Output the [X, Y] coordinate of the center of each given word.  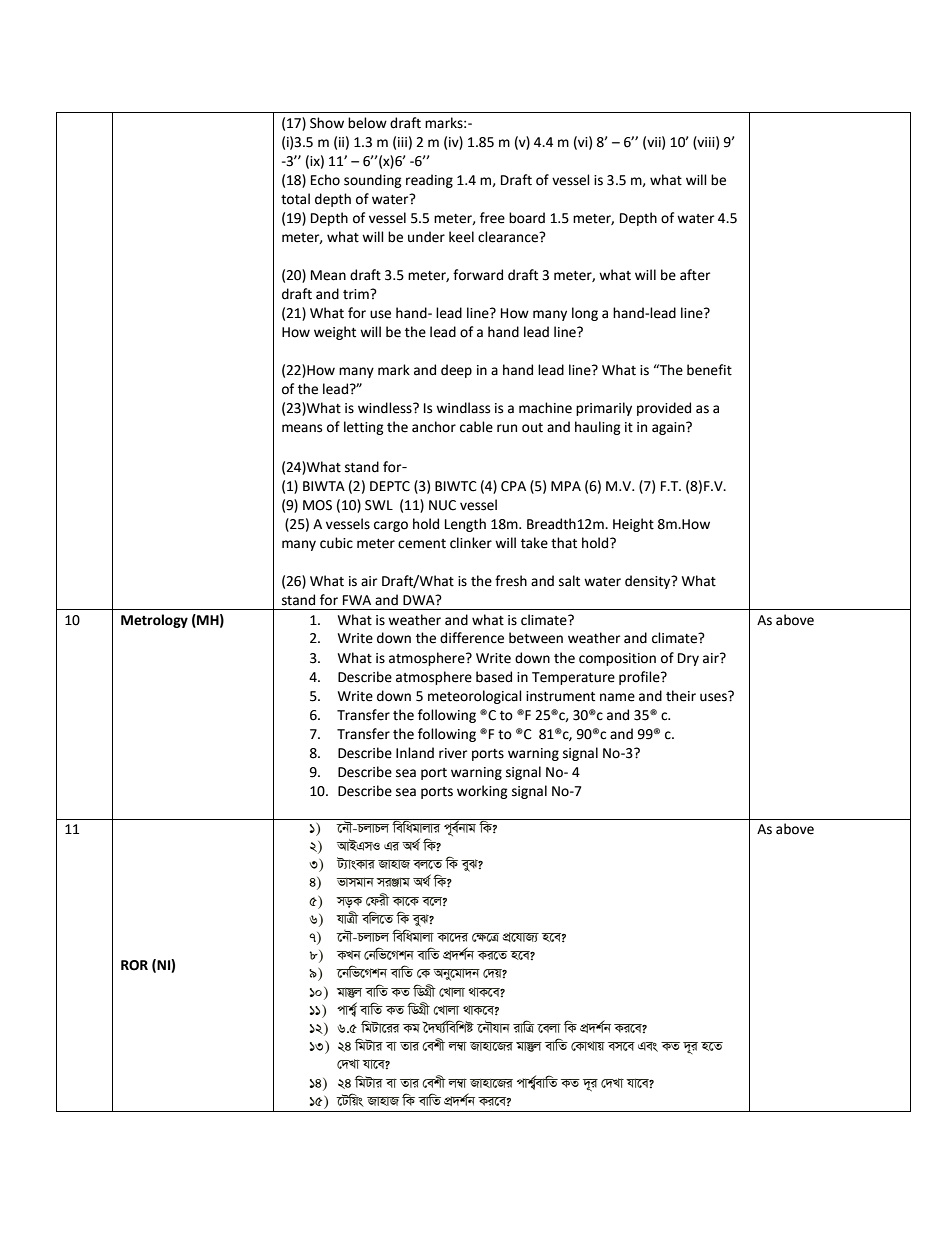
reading [429, 181]
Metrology [154, 621]
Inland [415, 753]
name [617, 697]
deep [456, 371]
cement [422, 544]
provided [664, 409]
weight [335, 333]
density [649, 582]
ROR [134, 965]
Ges [648, 1047]
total [295, 199]
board [527, 218]
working [482, 792]
